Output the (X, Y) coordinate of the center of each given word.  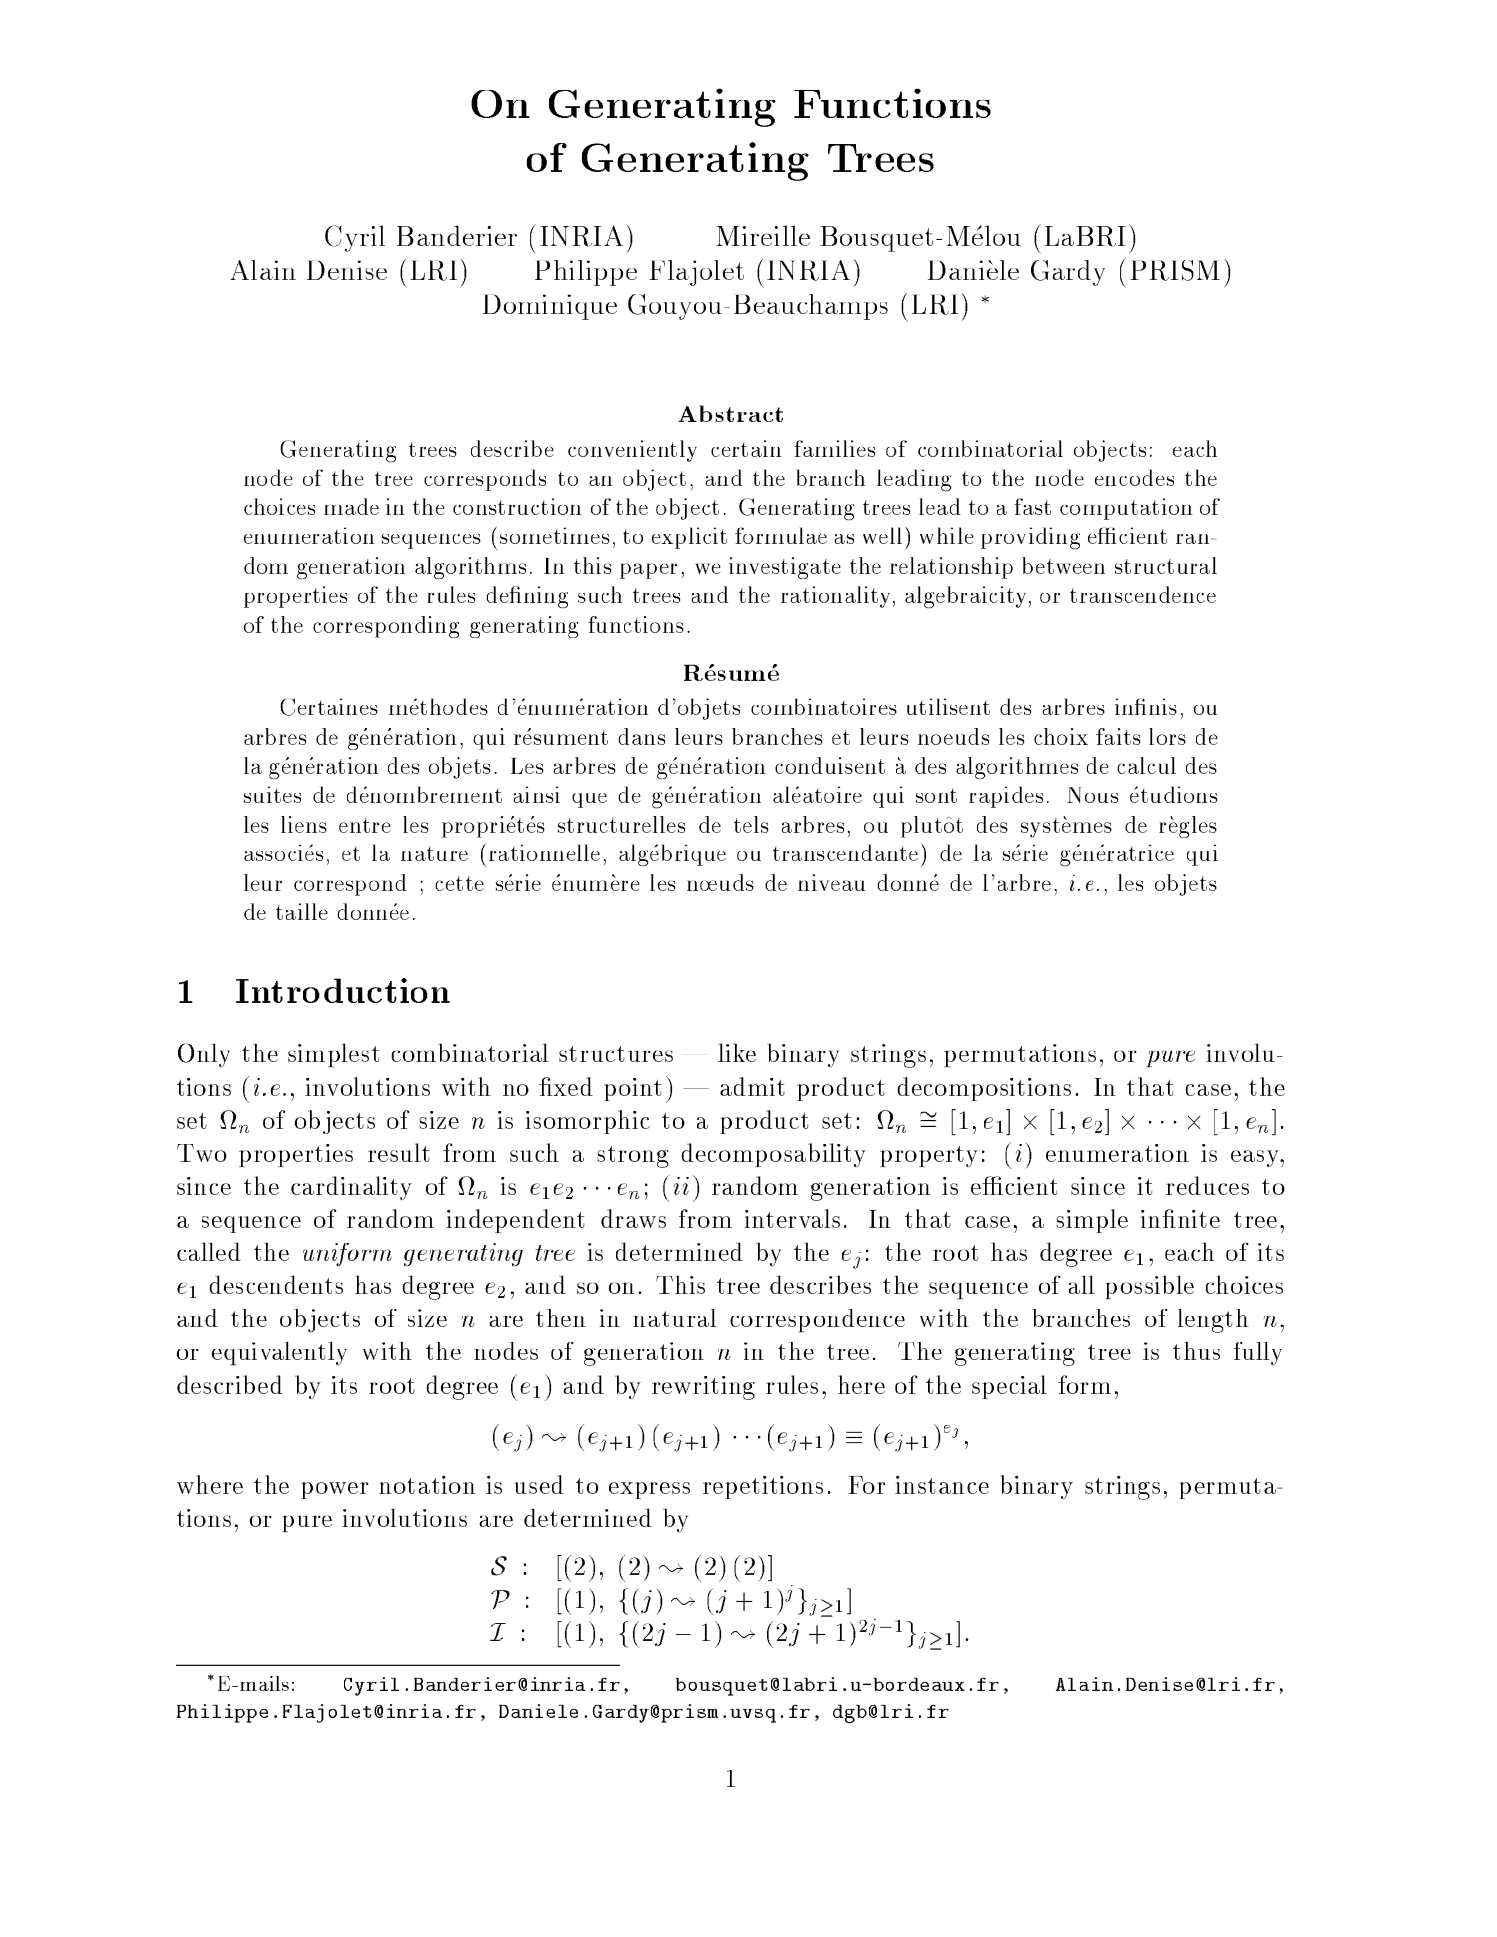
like (737, 1052)
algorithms (470, 568)
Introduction (343, 990)
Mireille (763, 235)
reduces (1207, 1185)
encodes (1134, 477)
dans (641, 736)
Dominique (550, 307)
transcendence (1143, 594)
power (335, 1490)
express (649, 1490)
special (1009, 1387)
